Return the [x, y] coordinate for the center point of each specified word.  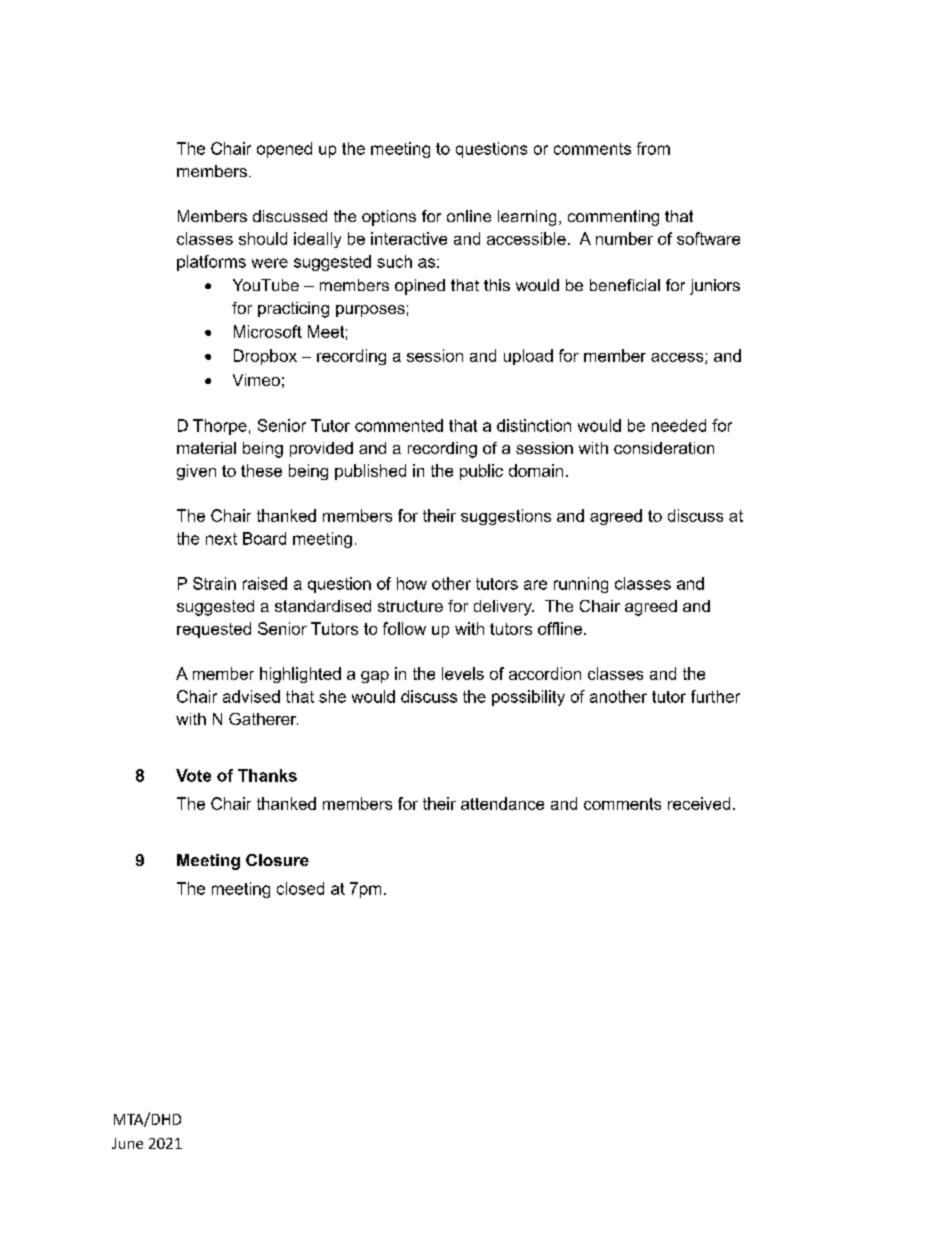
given [196, 472]
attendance [502, 803]
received [699, 803]
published [370, 472]
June [127, 1143]
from [653, 148]
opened [284, 150]
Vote [193, 775]
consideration [664, 448]
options [389, 218]
